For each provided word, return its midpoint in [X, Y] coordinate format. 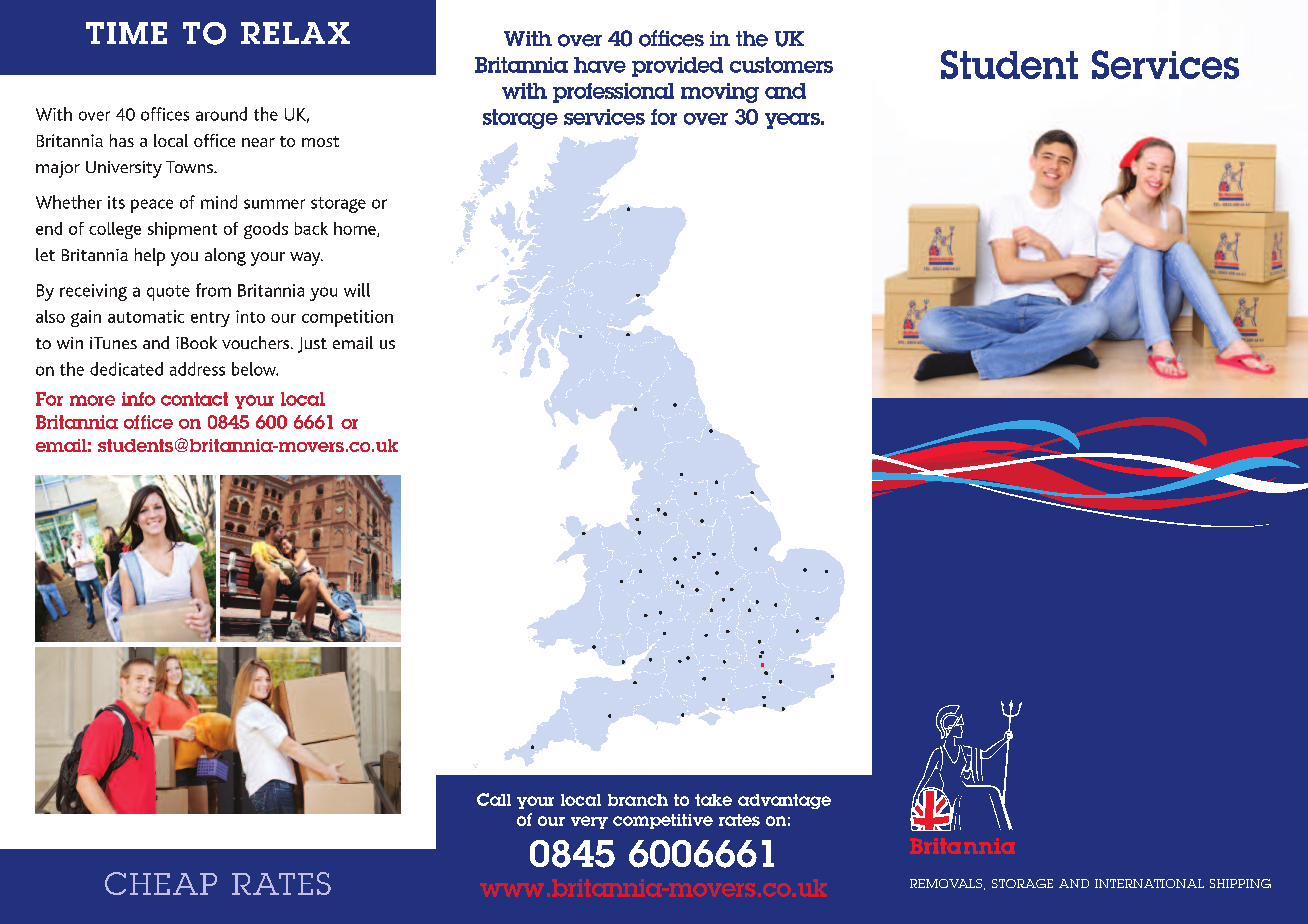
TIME [126, 33]
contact [194, 399]
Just [312, 345]
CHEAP [161, 883]
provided [677, 67]
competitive [663, 821]
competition [347, 318]
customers [781, 65]
